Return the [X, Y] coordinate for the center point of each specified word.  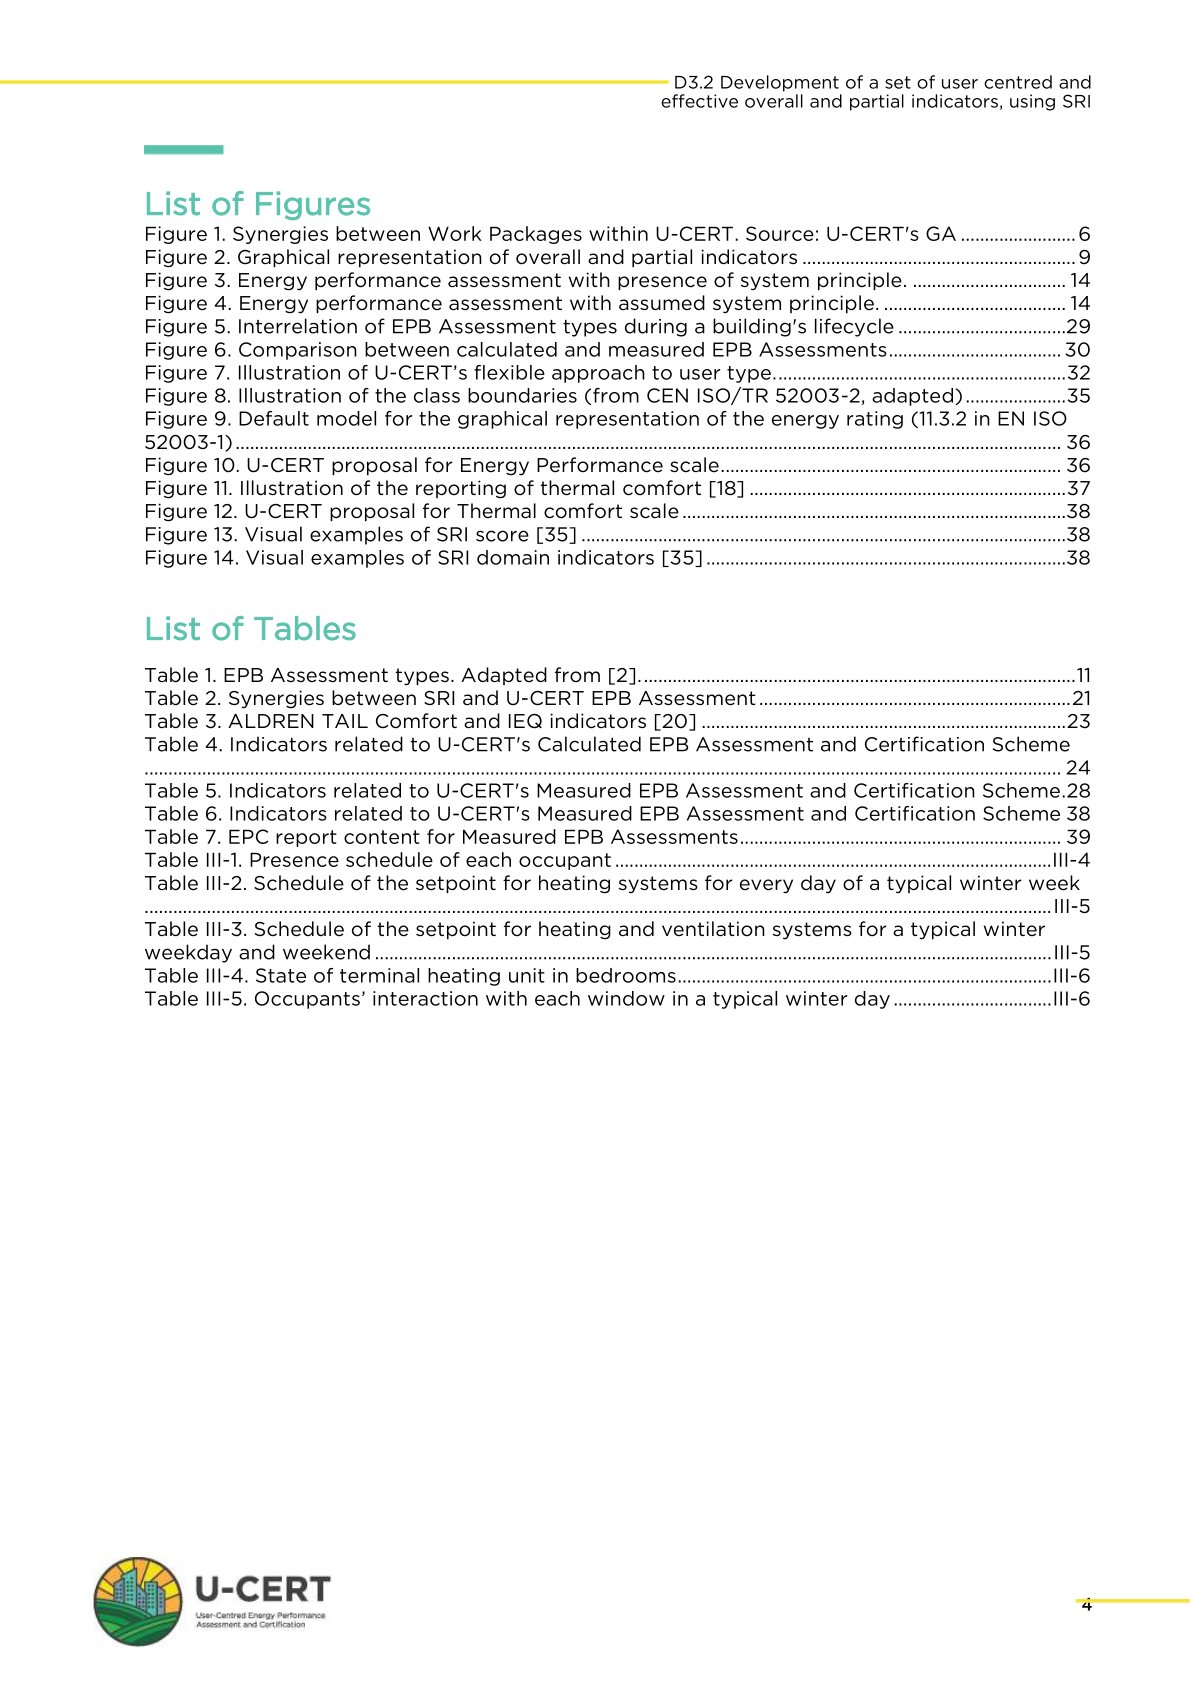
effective [699, 101]
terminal [379, 975]
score [502, 536]
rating [875, 420]
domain [513, 557]
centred [1018, 82]
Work [455, 233]
